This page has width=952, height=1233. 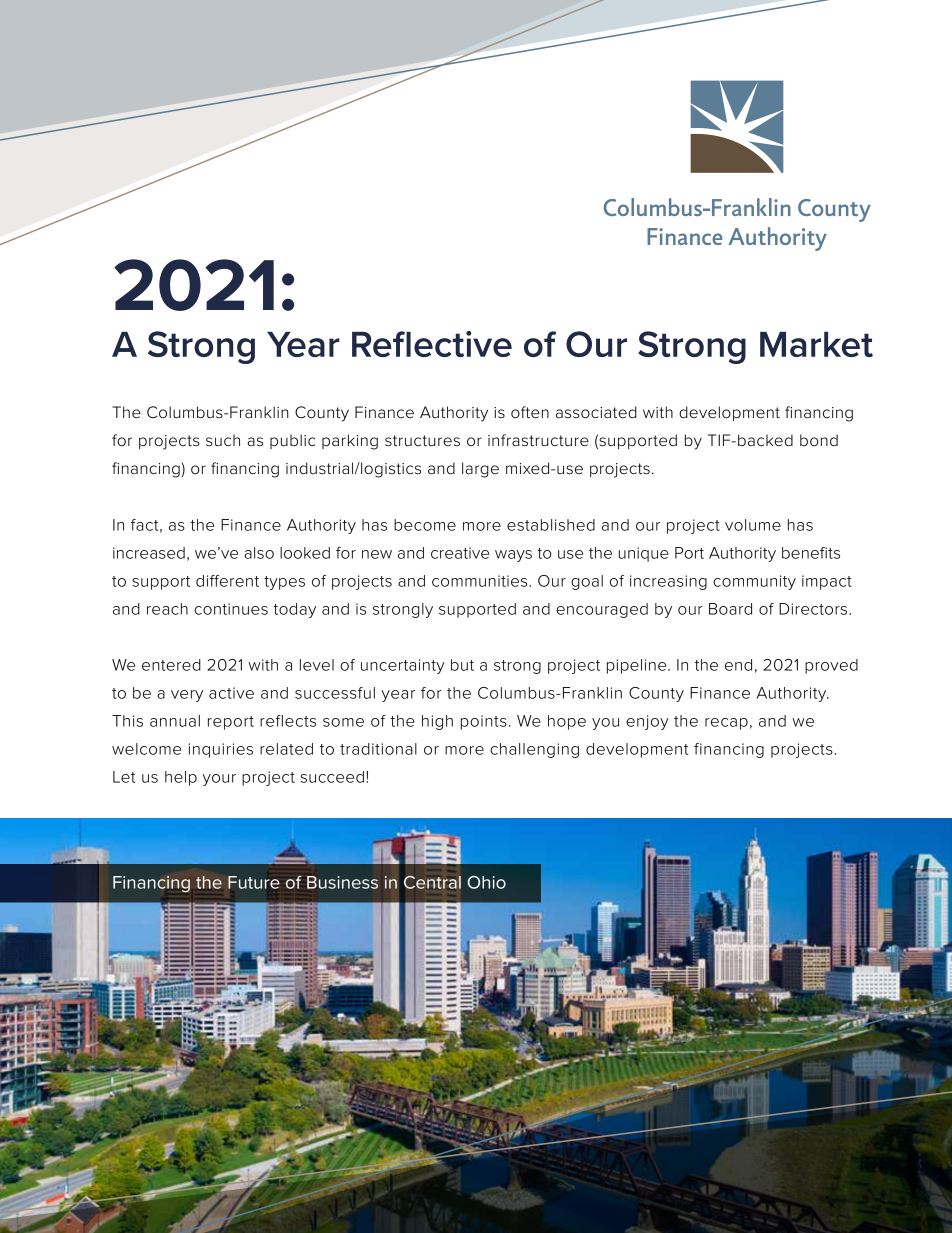 What do you see at coordinates (254, 882) in the page?
I see `Future` at bounding box center [254, 882].
